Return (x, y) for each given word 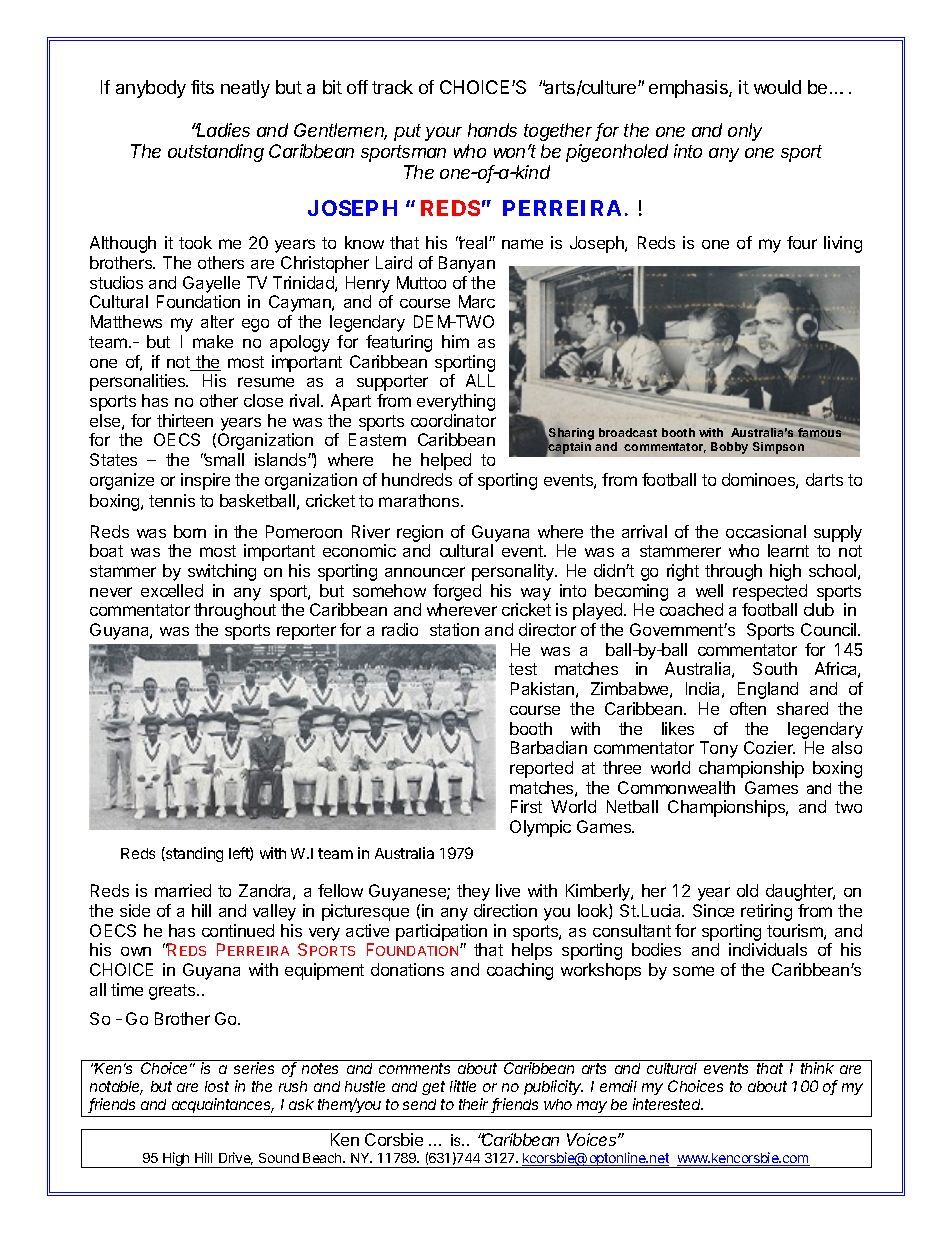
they (473, 892)
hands (492, 130)
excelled (172, 590)
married (183, 890)
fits (202, 87)
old (747, 890)
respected (770, 592)
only (745, 132)
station (454, 629)
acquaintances (223, 1105)
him (455, 341)
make (213, 341)
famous (819, 432)
